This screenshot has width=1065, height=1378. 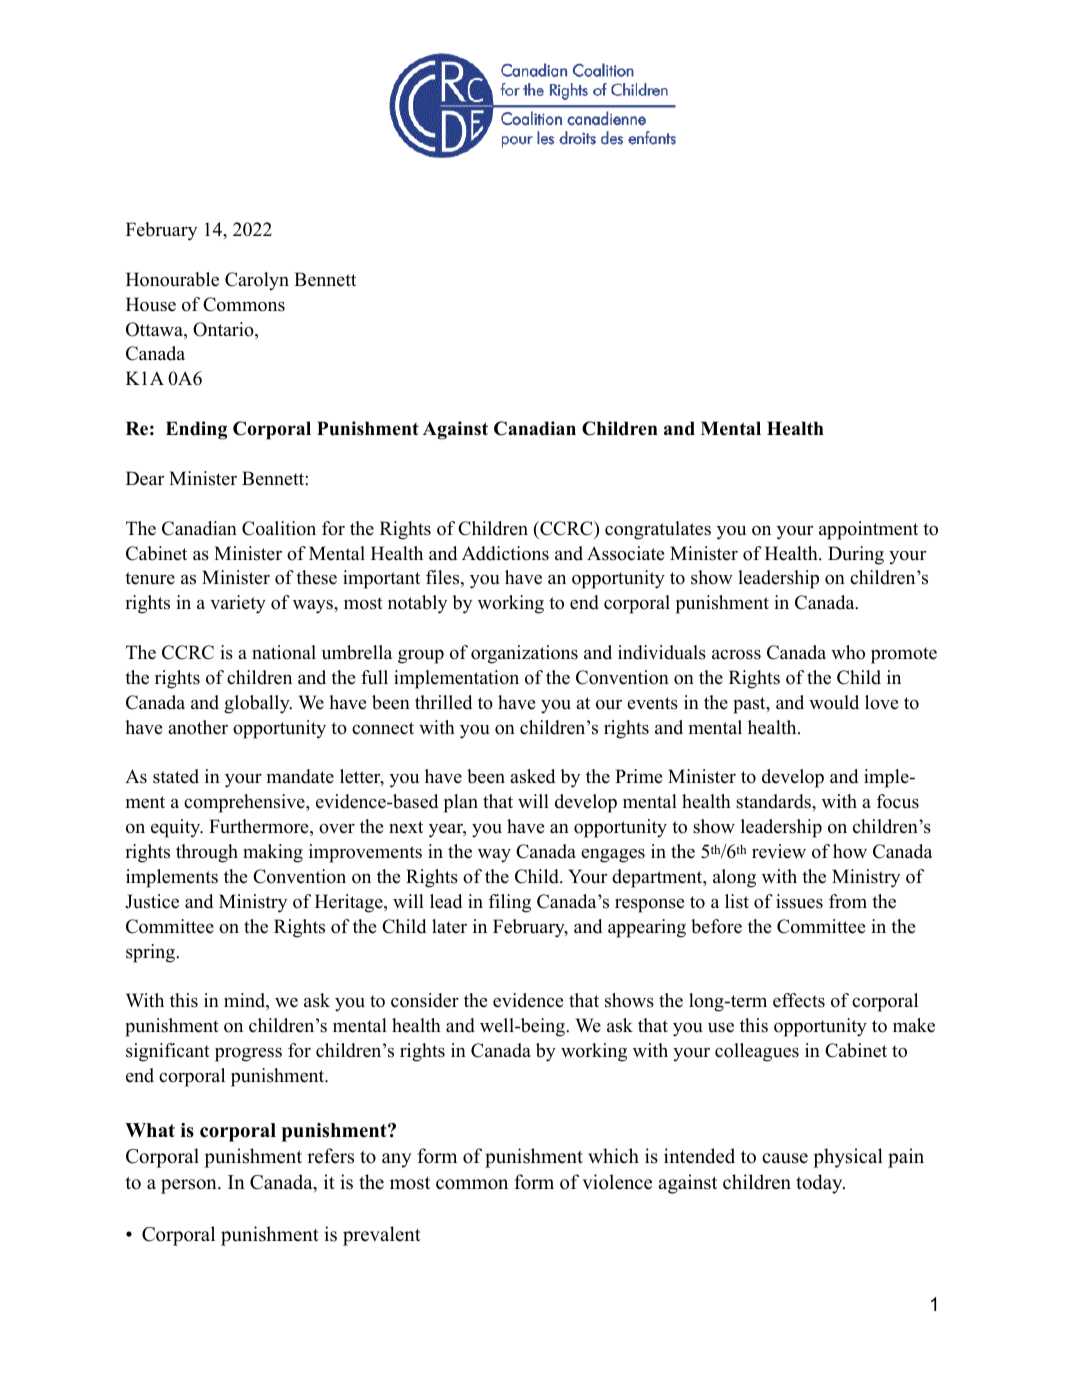 I want to click on congratulates, so click(x=658, y=530).
